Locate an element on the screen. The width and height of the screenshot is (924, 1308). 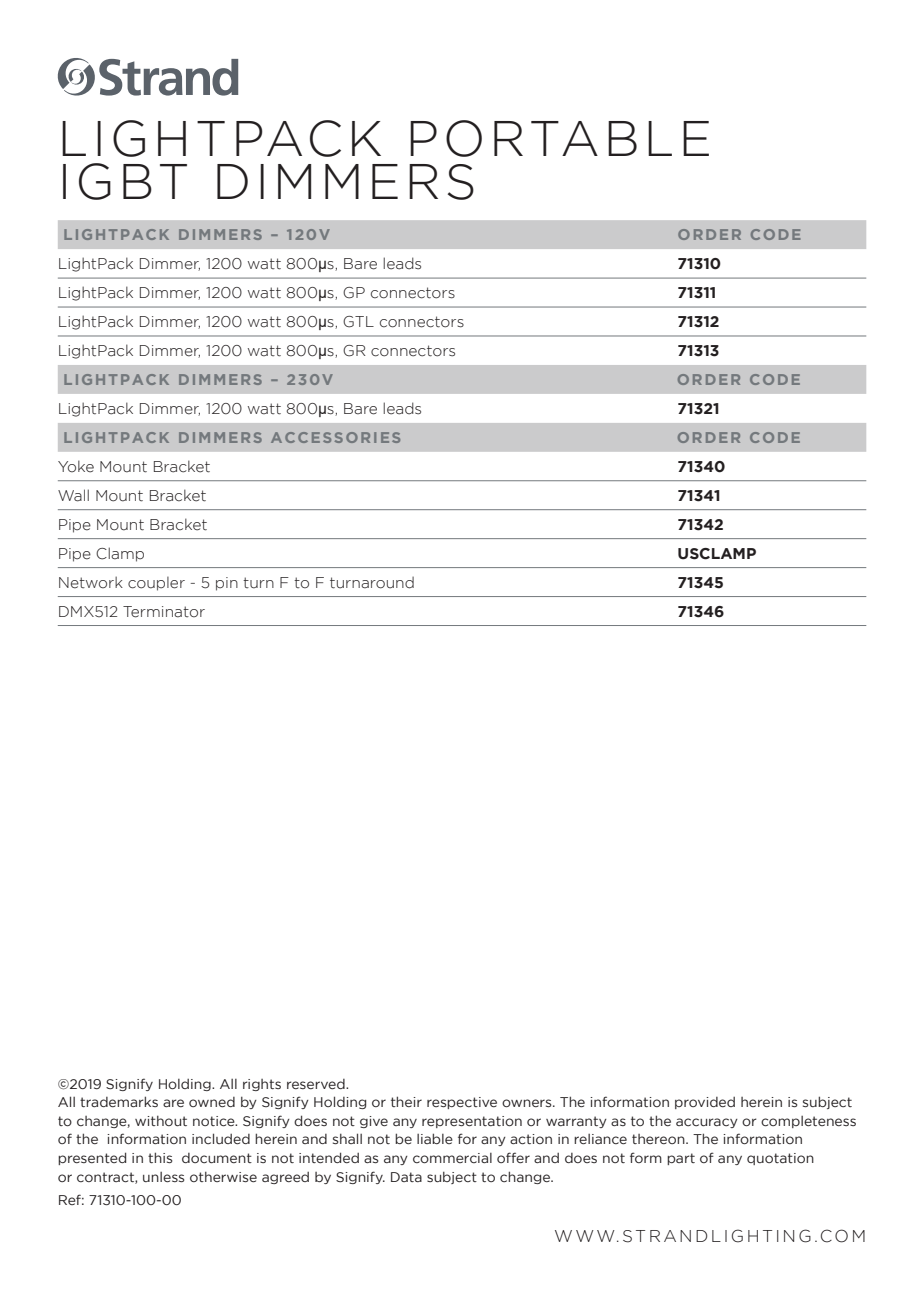
this is located at coordinates (160, 1157).
